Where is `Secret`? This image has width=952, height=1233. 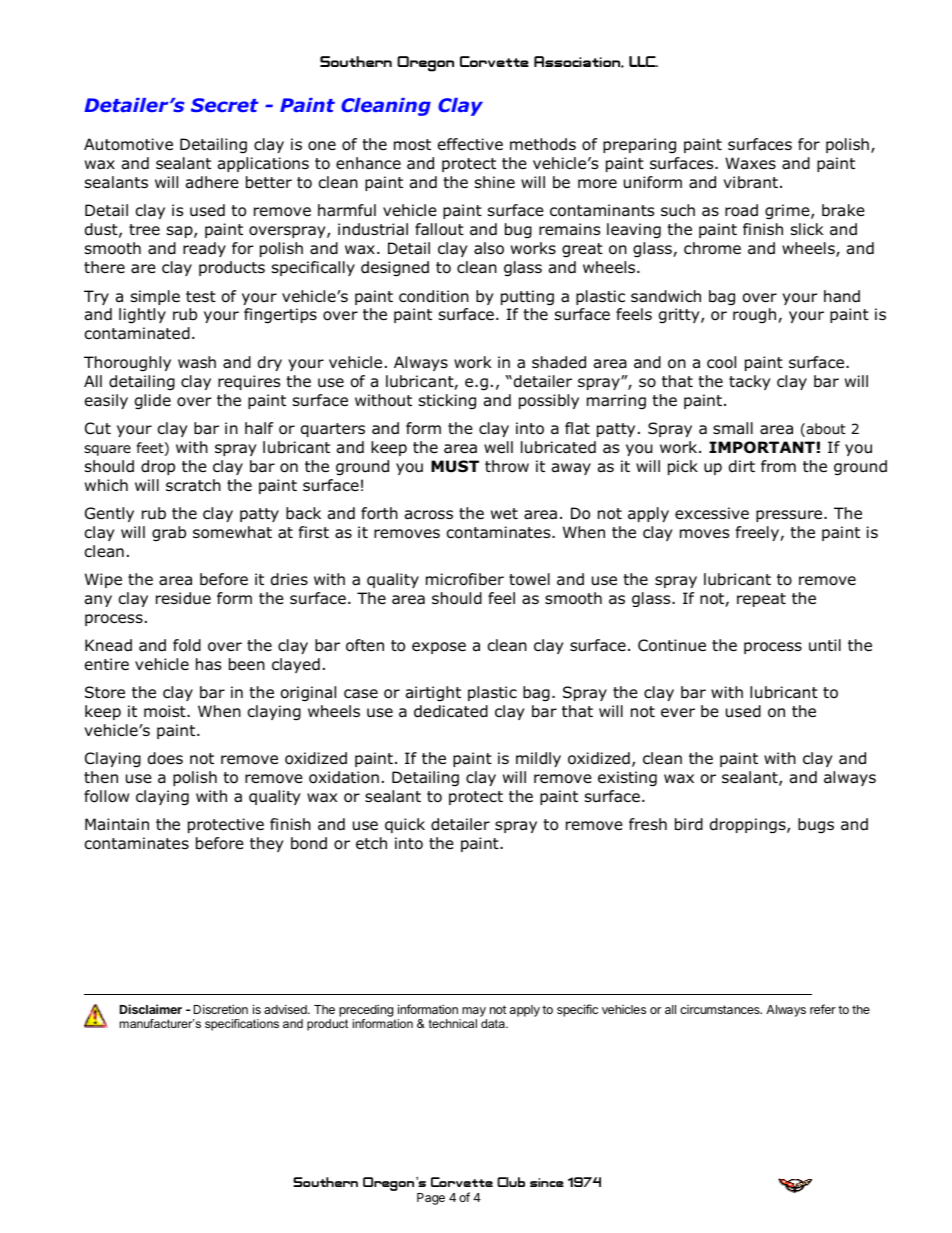
Secret is located at coordinates (225, 105).
